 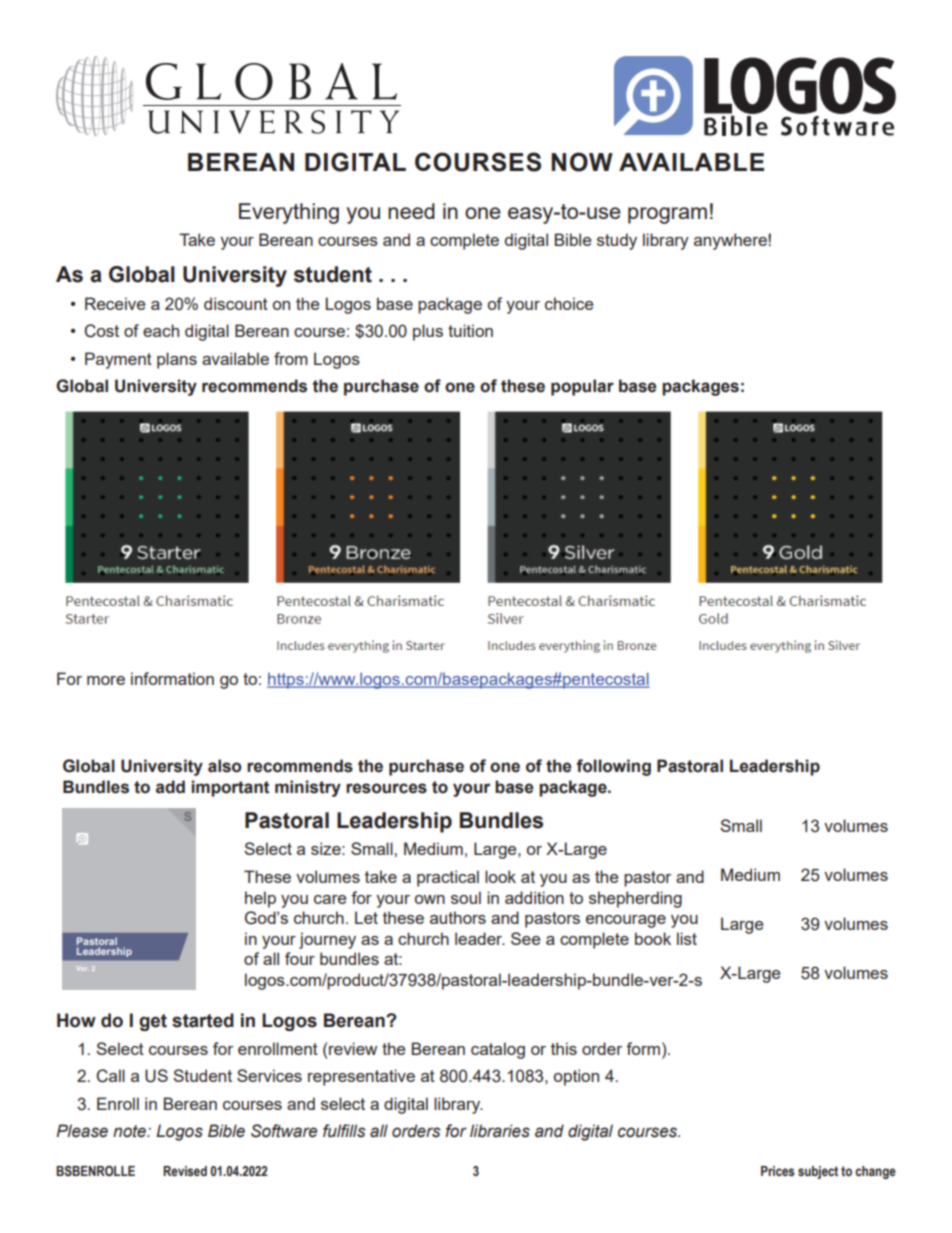 I want to click on tuition, so click(x=470, y=330).
